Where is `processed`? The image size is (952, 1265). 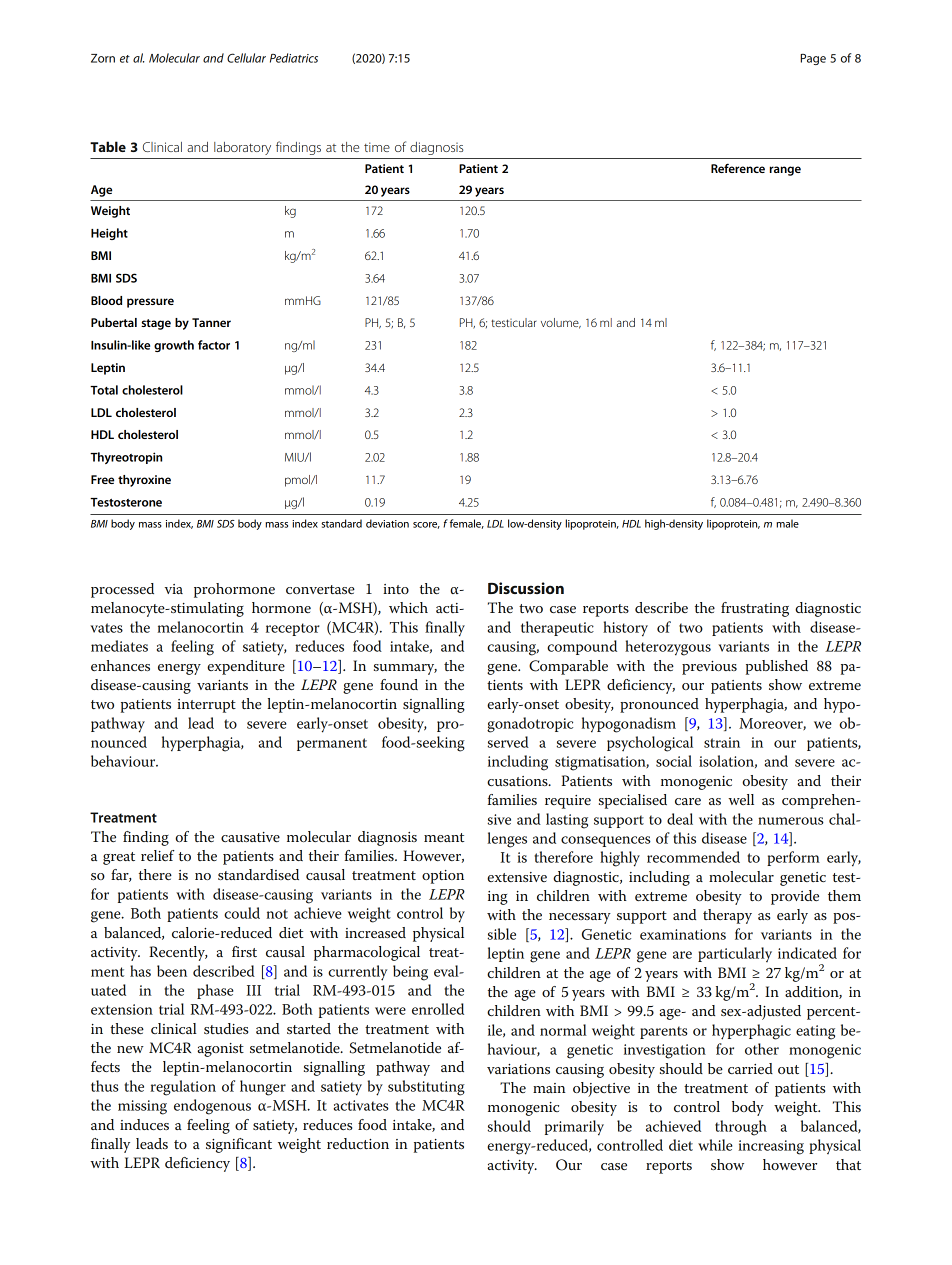 processed is located at coordinates (122, 590).
